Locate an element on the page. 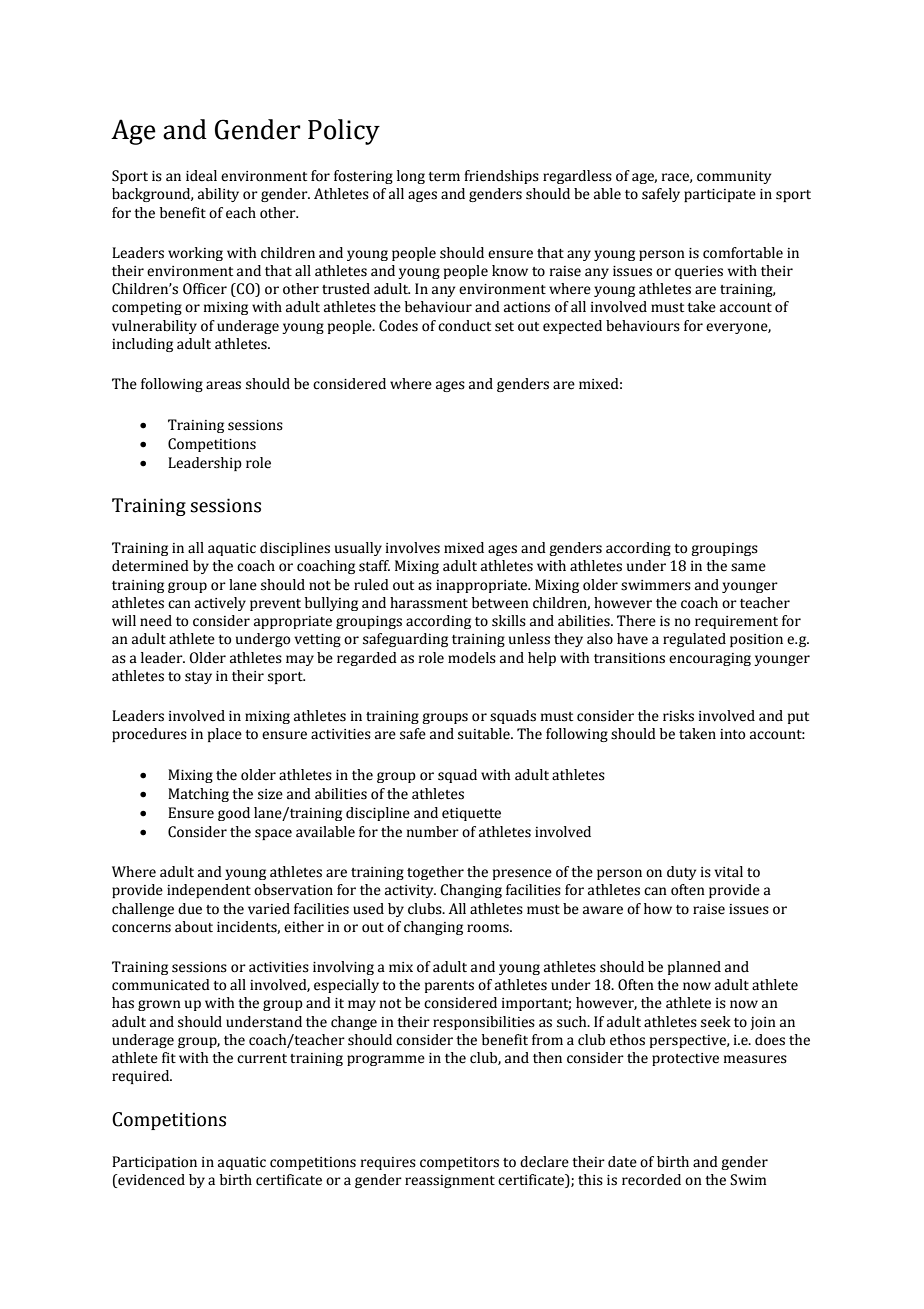  friendships is located at coordinates (501, 177).
